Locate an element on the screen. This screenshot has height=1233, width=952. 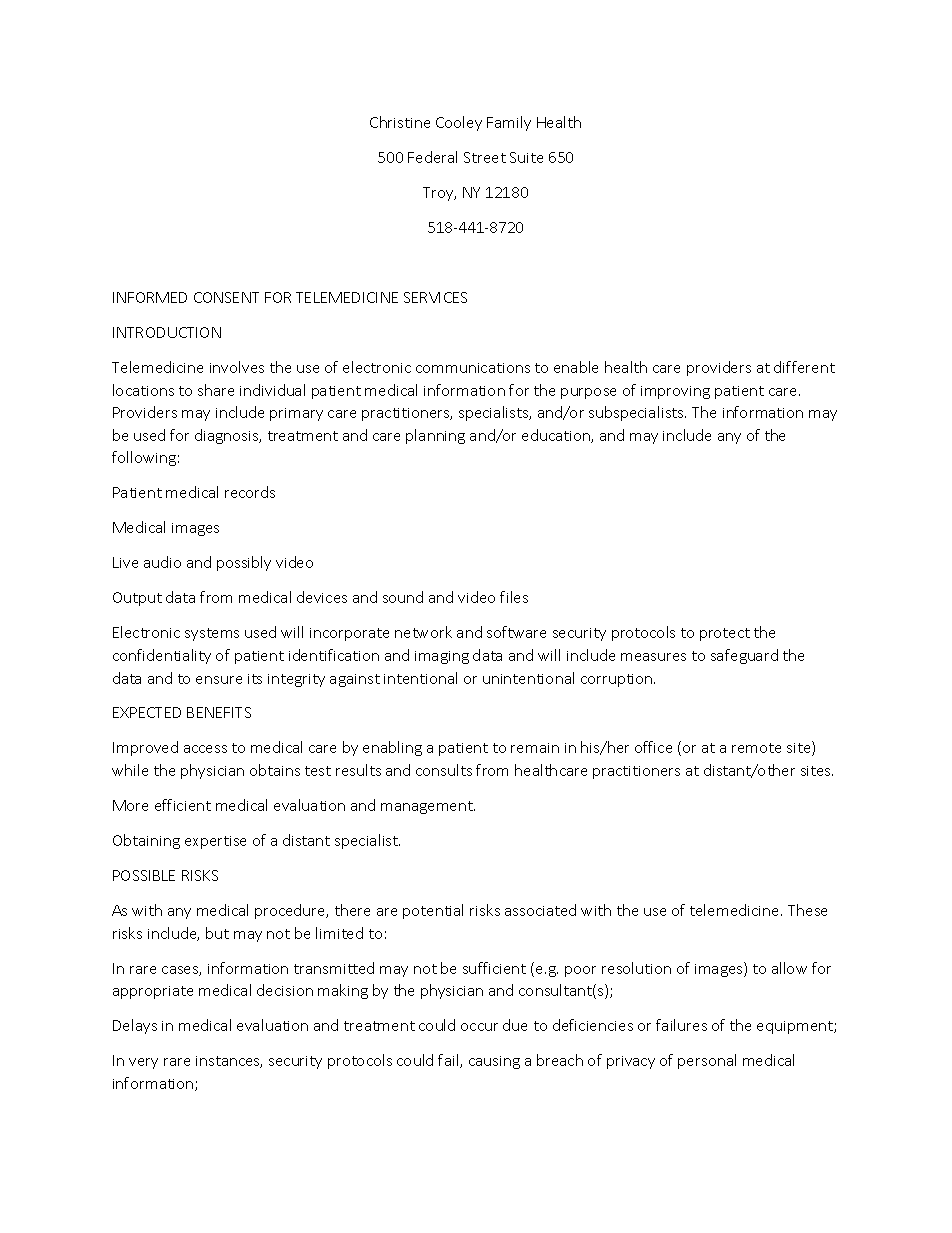
improving is located at coordinates (675, 392).
